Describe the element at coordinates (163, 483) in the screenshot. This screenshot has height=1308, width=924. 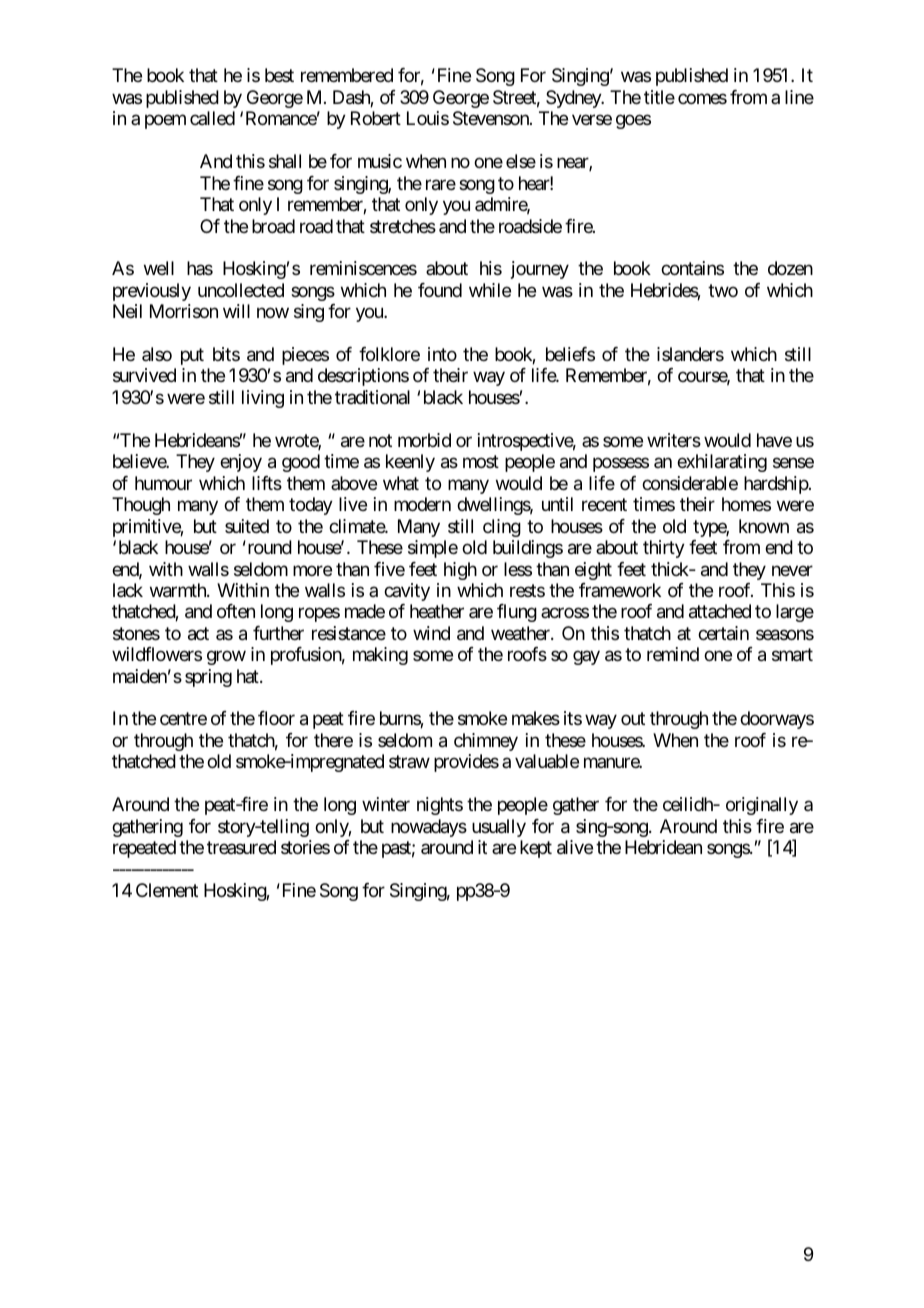
I see `humour` at that location.
